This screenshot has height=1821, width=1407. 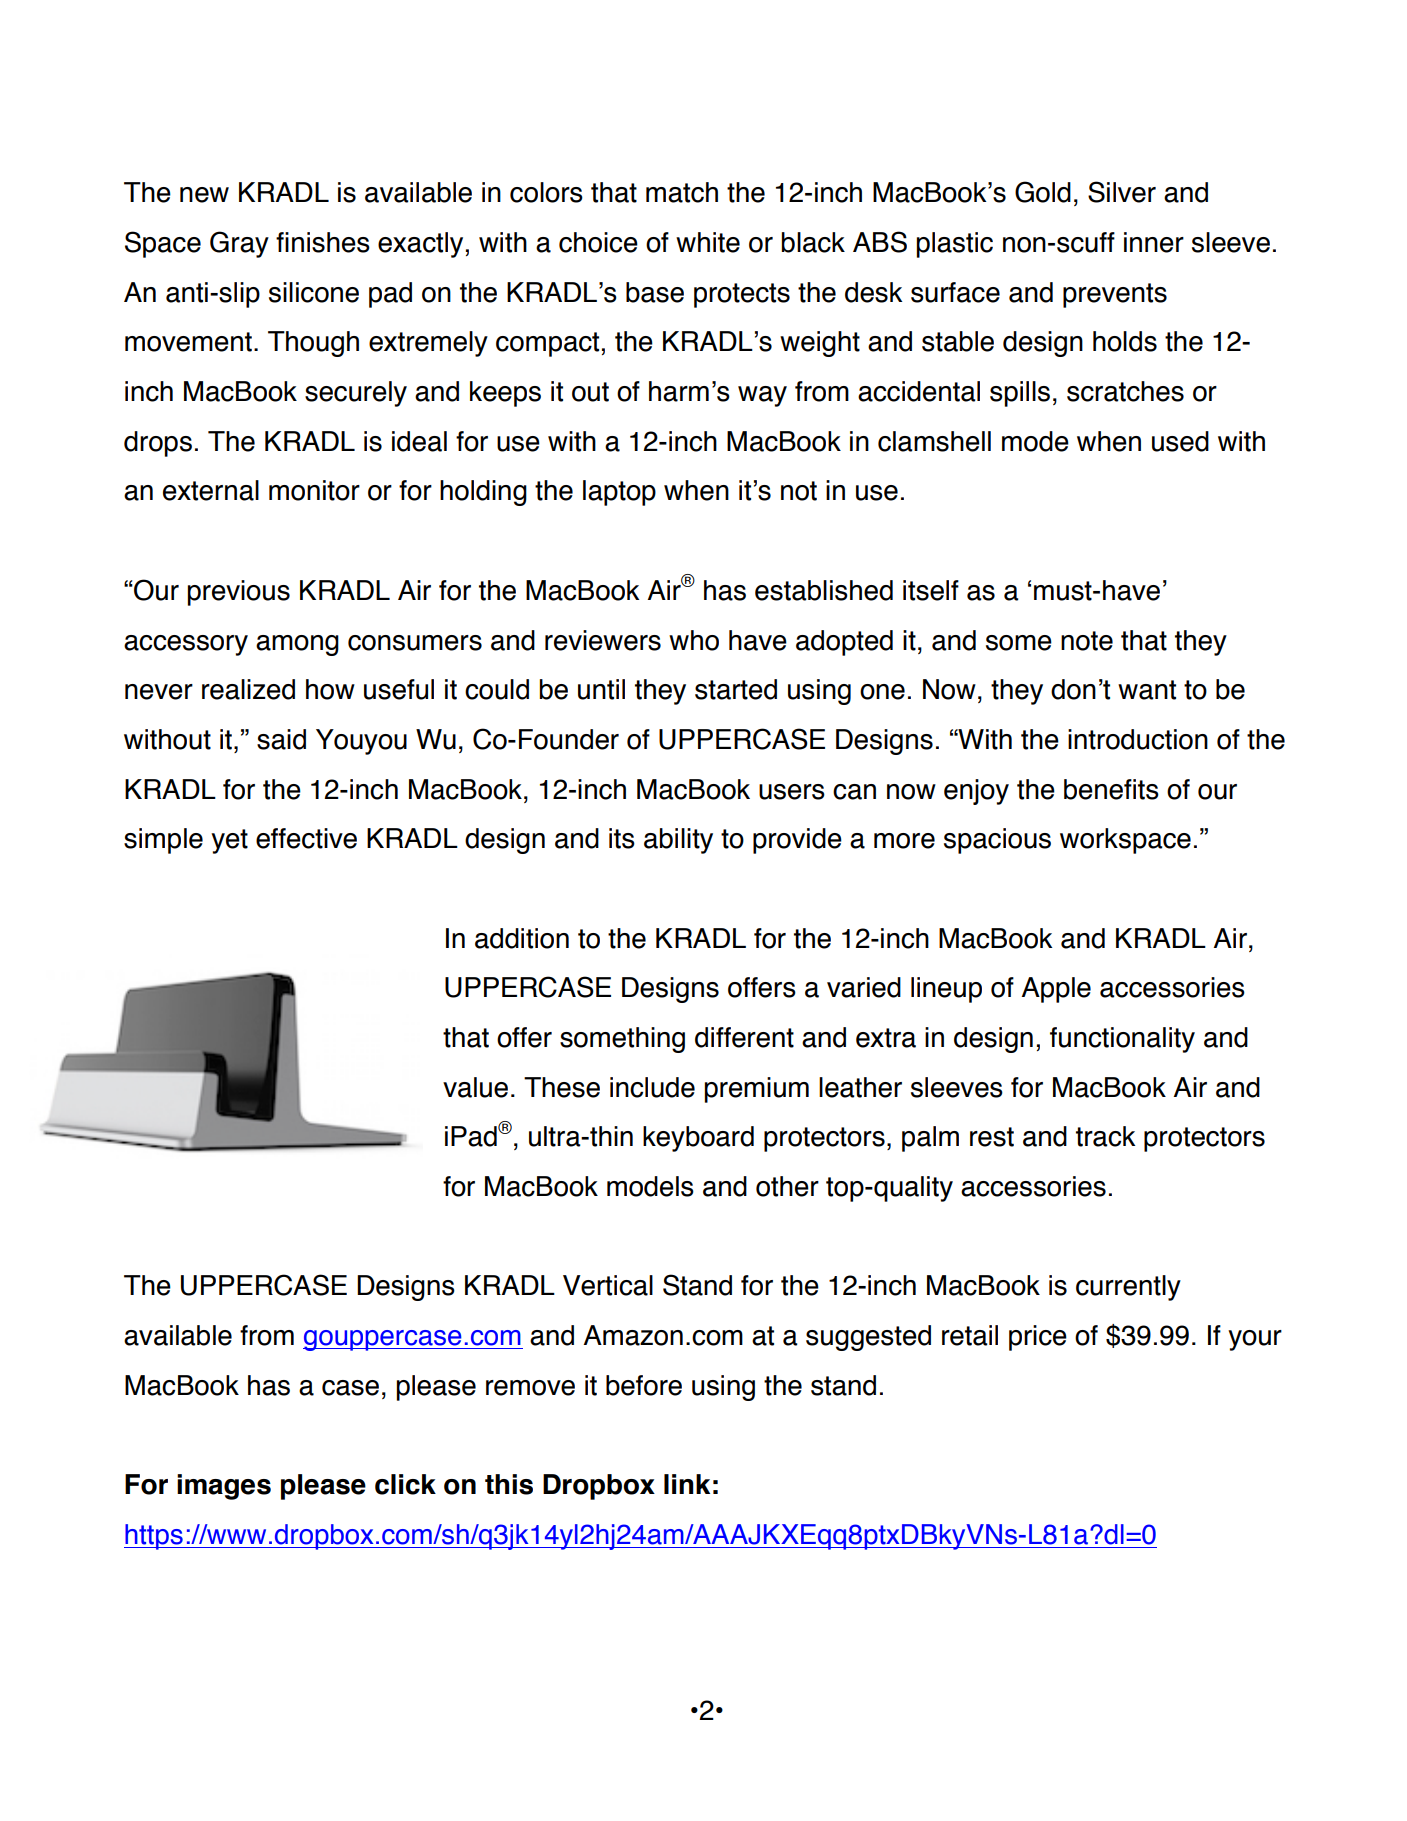 I want to click on images, so click(x=224, y=1487).
